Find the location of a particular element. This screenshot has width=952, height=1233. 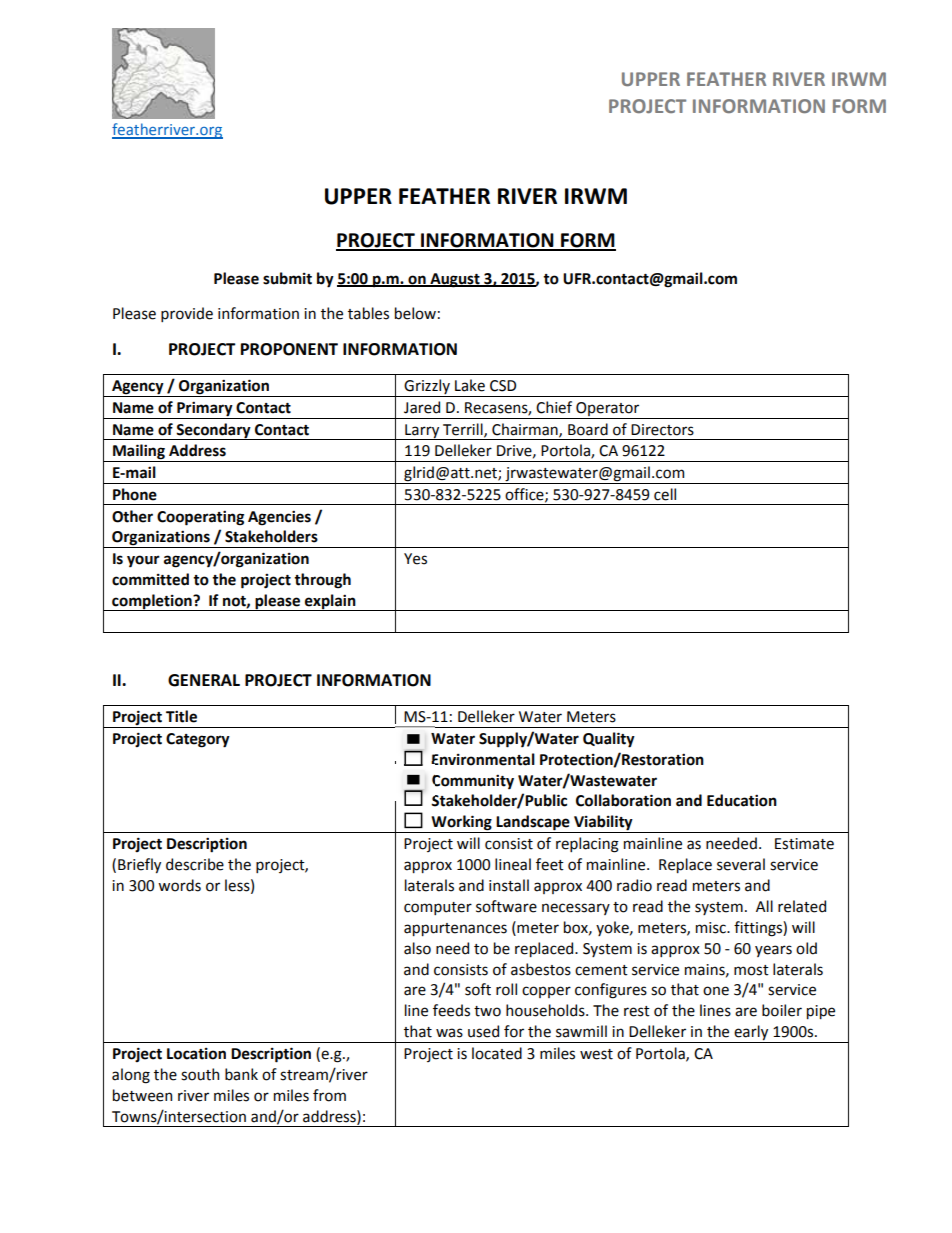

south is located at coordinates (200, 1074).
